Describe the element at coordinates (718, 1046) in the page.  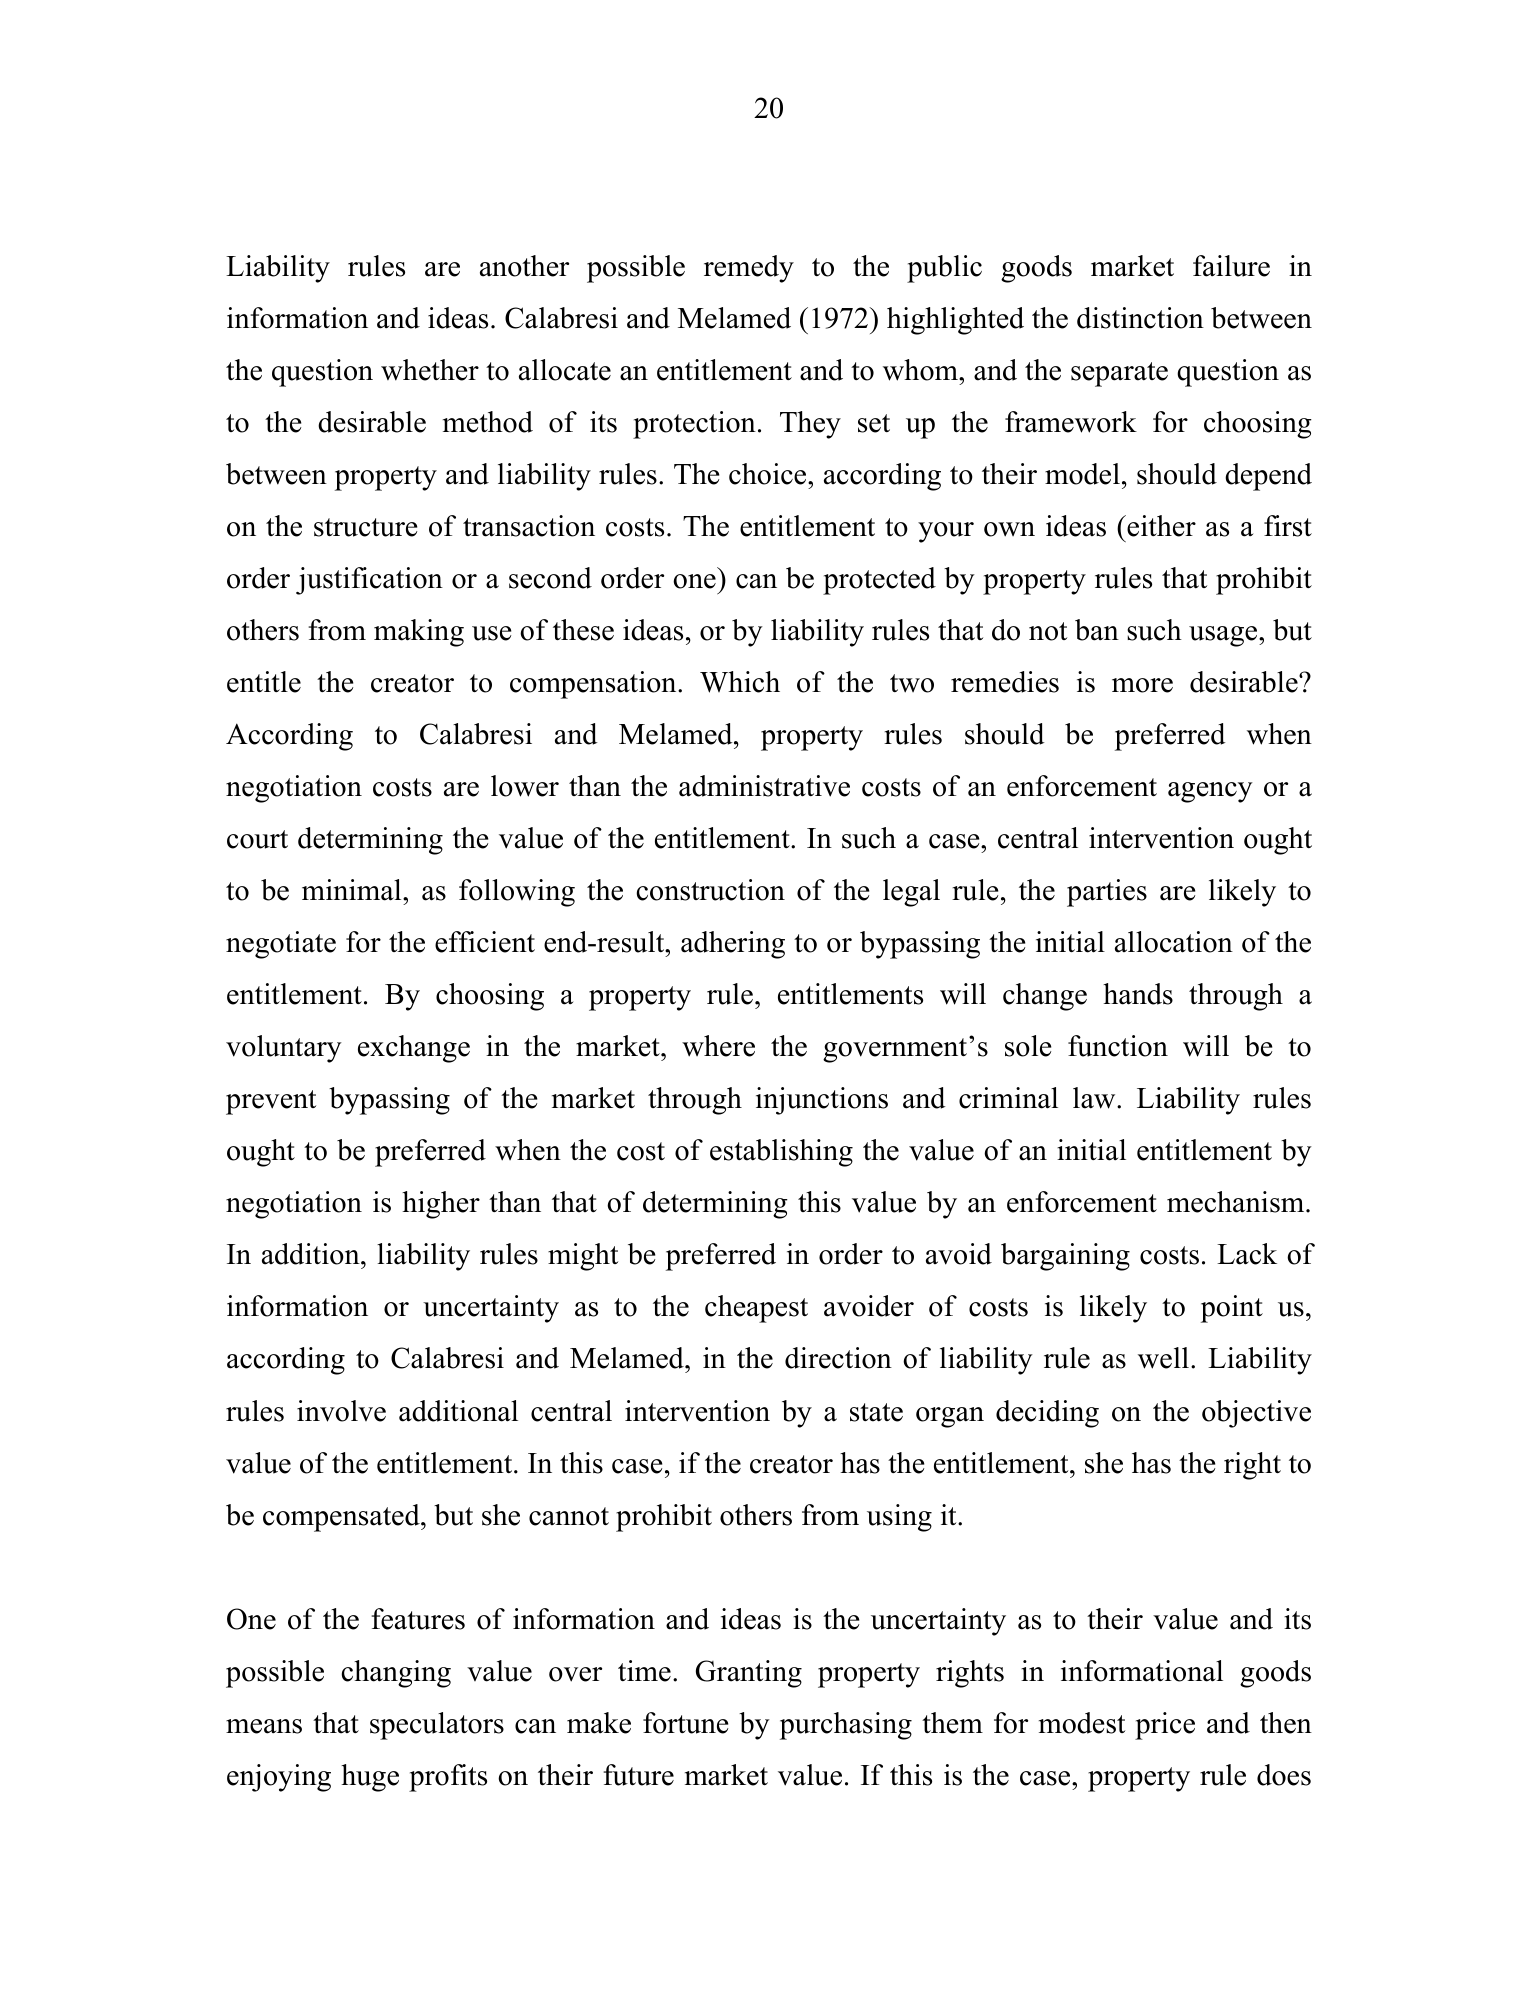
I see `where` at that location.
